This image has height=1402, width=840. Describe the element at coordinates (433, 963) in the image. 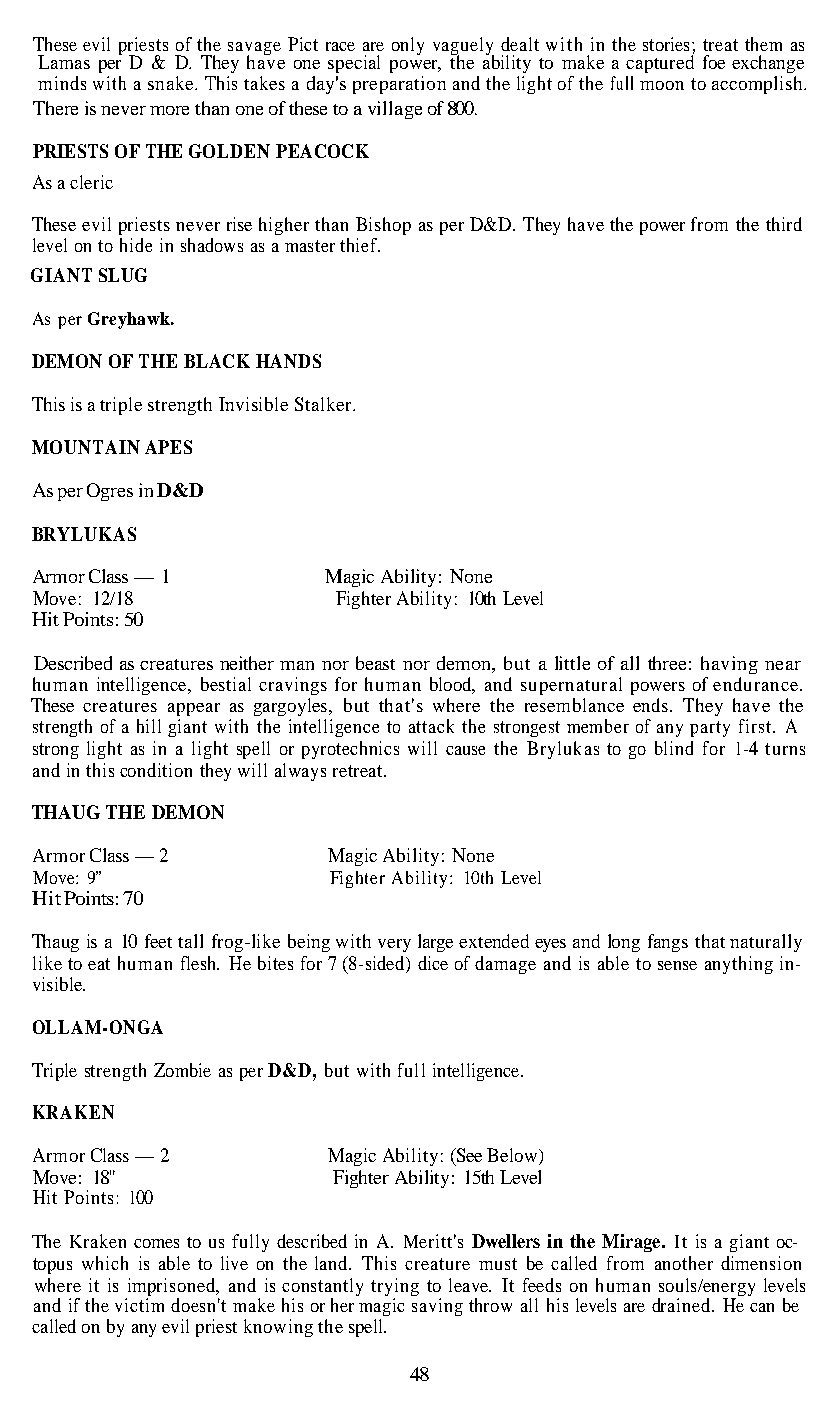

I see `dice` at that location.
